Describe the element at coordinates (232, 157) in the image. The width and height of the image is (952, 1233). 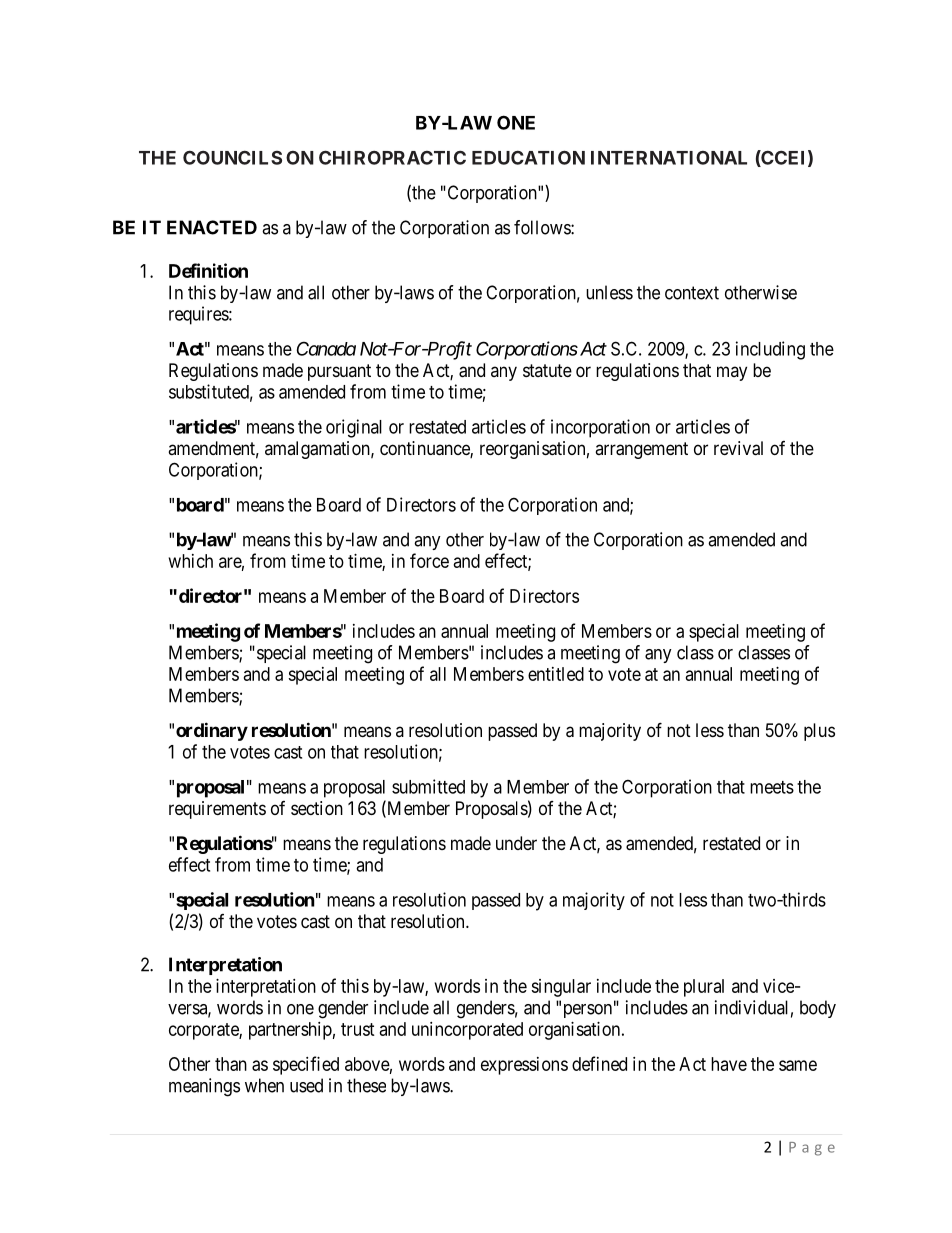
I see `COUNCILS` at that location.
